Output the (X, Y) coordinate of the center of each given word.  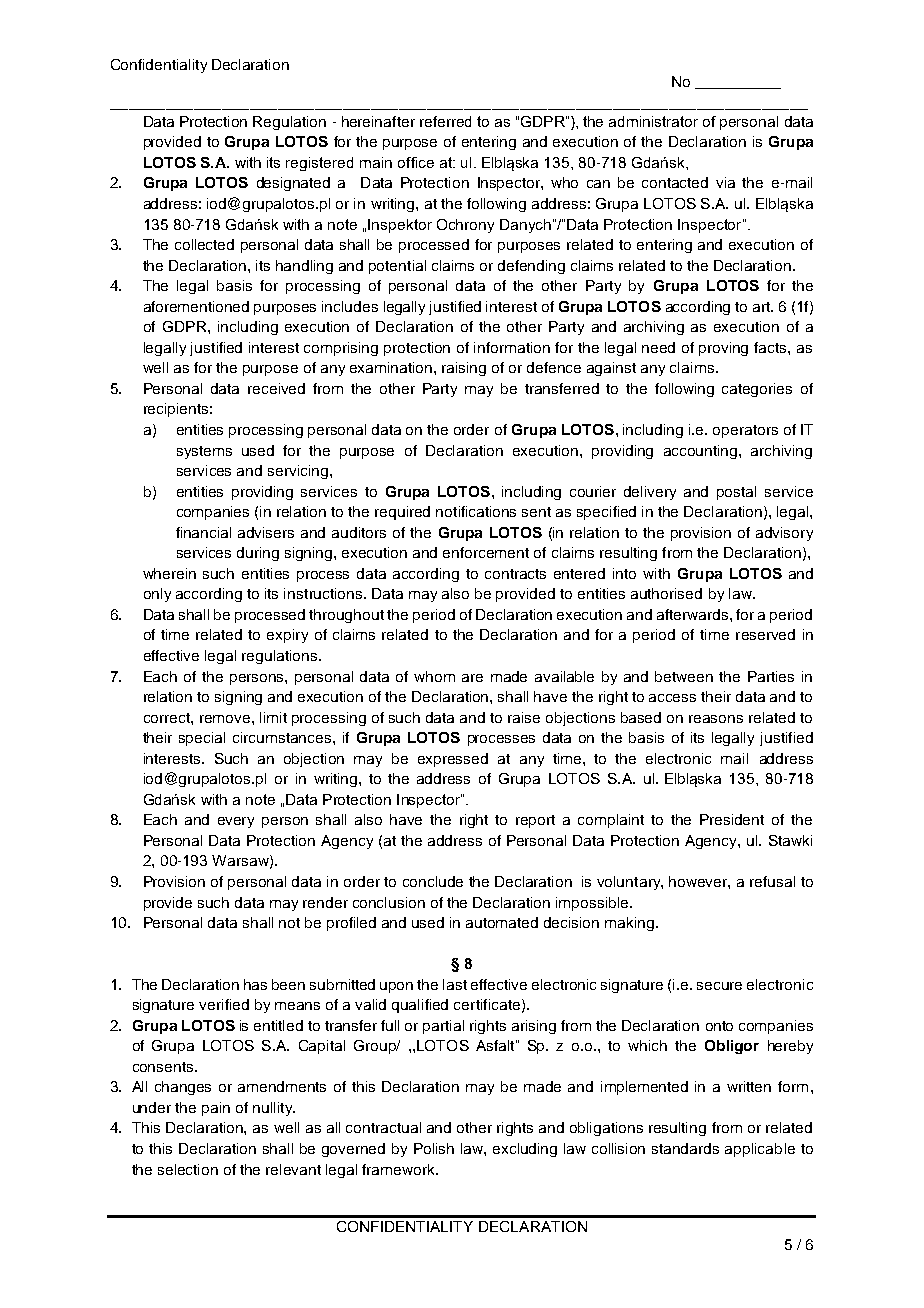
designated (293, 184)
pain (216, 1109)
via (725, 182)
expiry (287, 636)
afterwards (694, 614)
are (472, 678)
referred (445, 121)
